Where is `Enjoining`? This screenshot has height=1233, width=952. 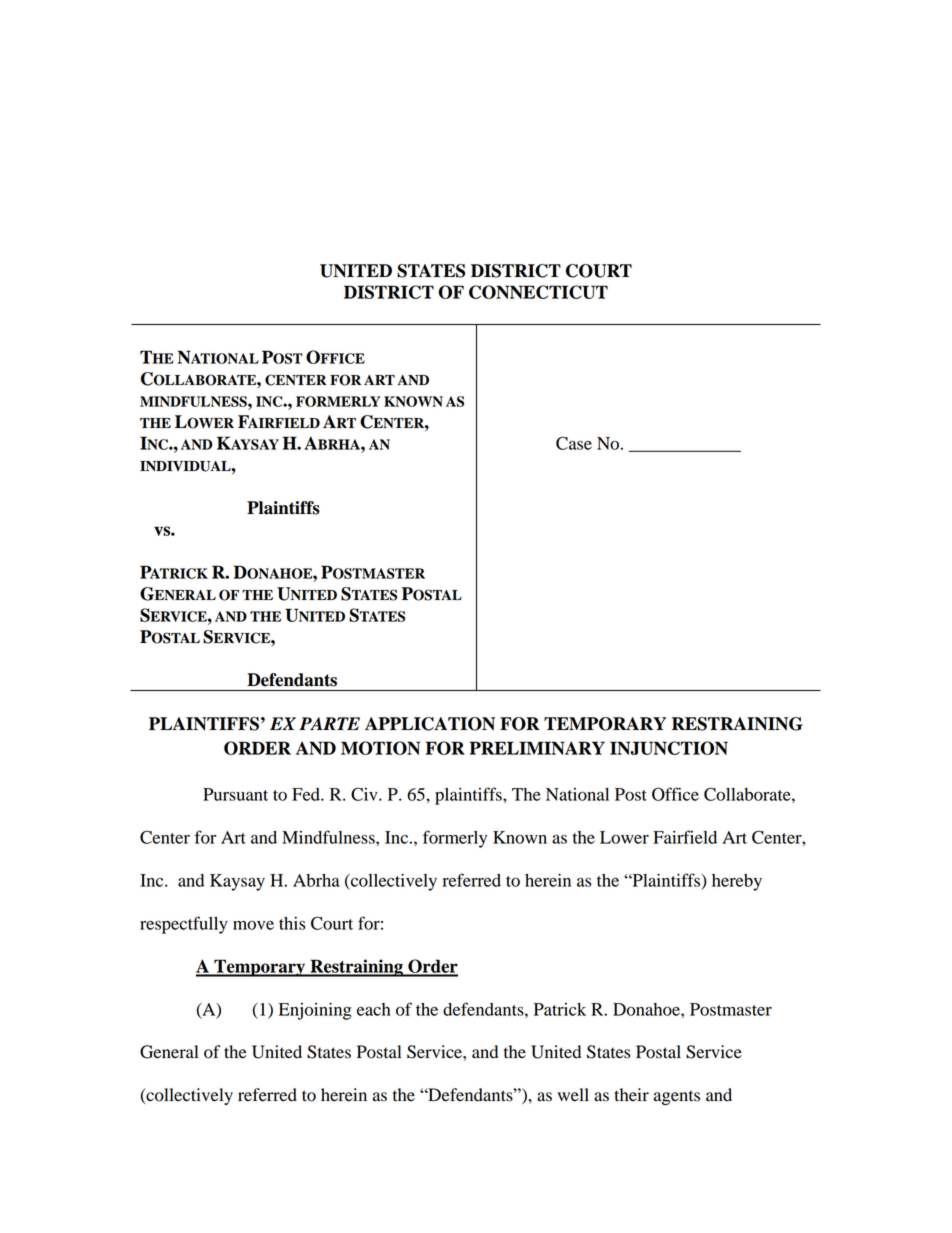
Enjoining is located at coordinates (315, 1011).
